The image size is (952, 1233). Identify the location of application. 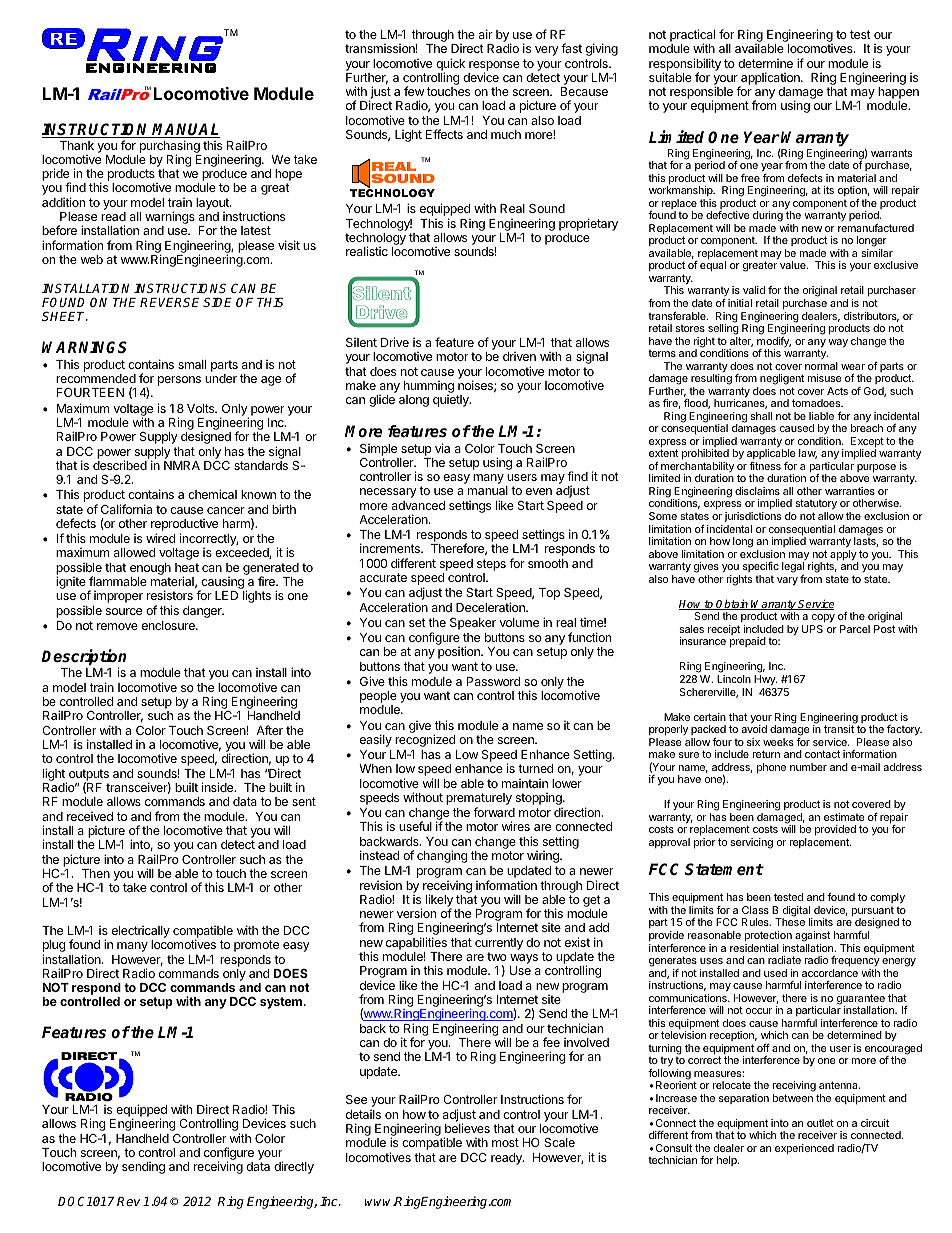
(770, 79).
